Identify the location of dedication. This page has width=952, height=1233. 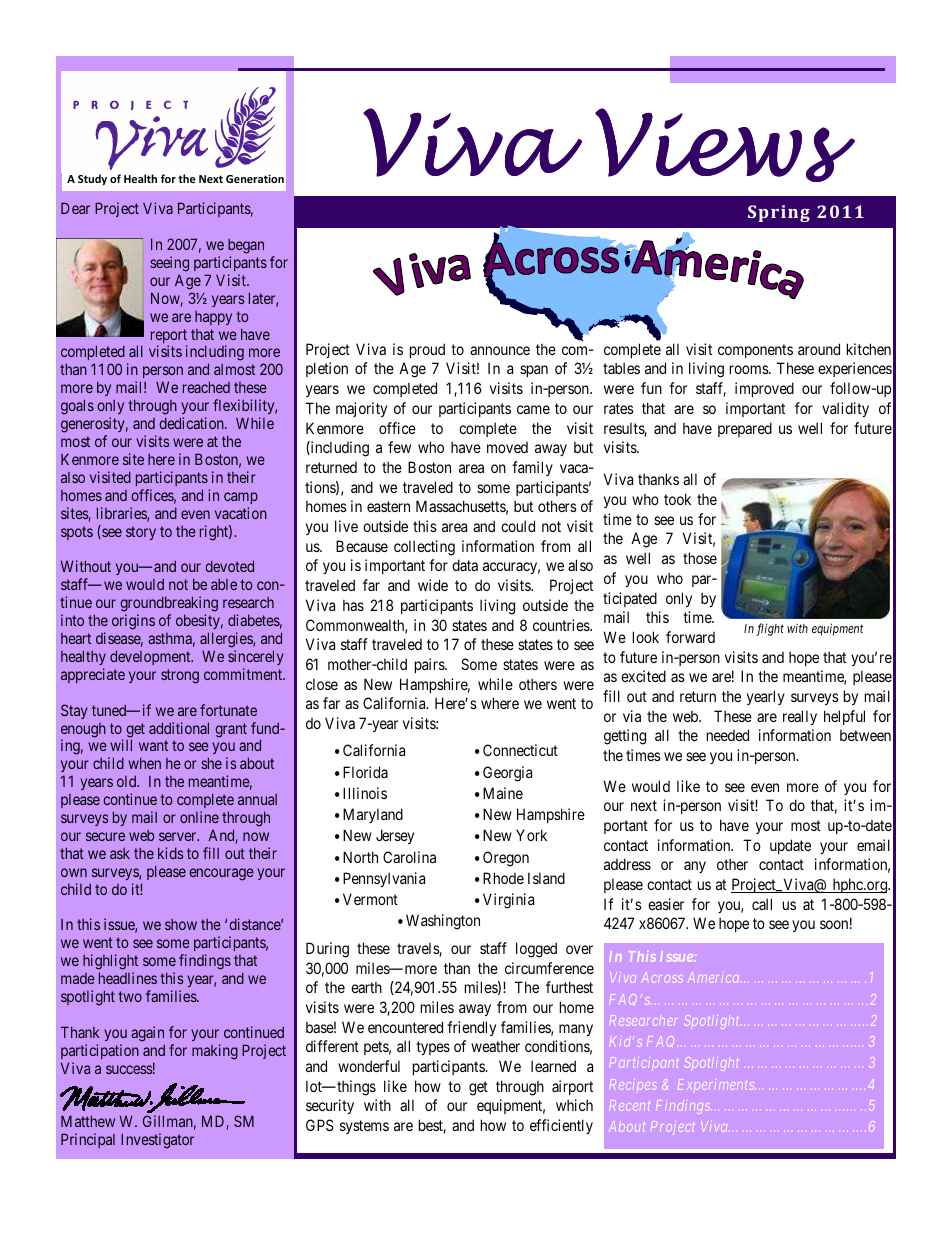
(192, 423).
